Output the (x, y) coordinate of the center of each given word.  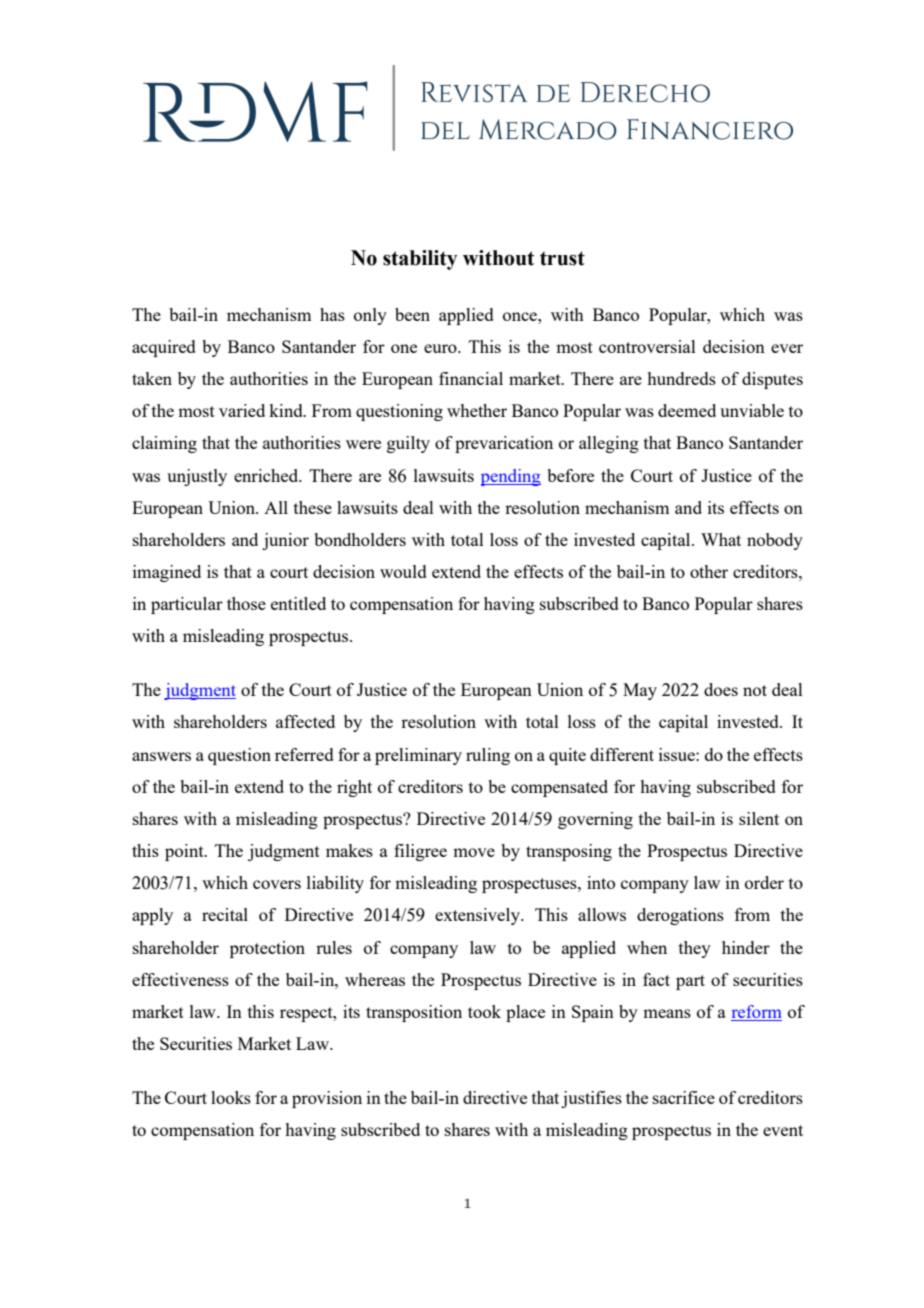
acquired (164, 348)
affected (305, 721)
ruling (488, 756)
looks (231, 1097)
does (721, 689)
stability (420, 260)
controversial (647, 346)
